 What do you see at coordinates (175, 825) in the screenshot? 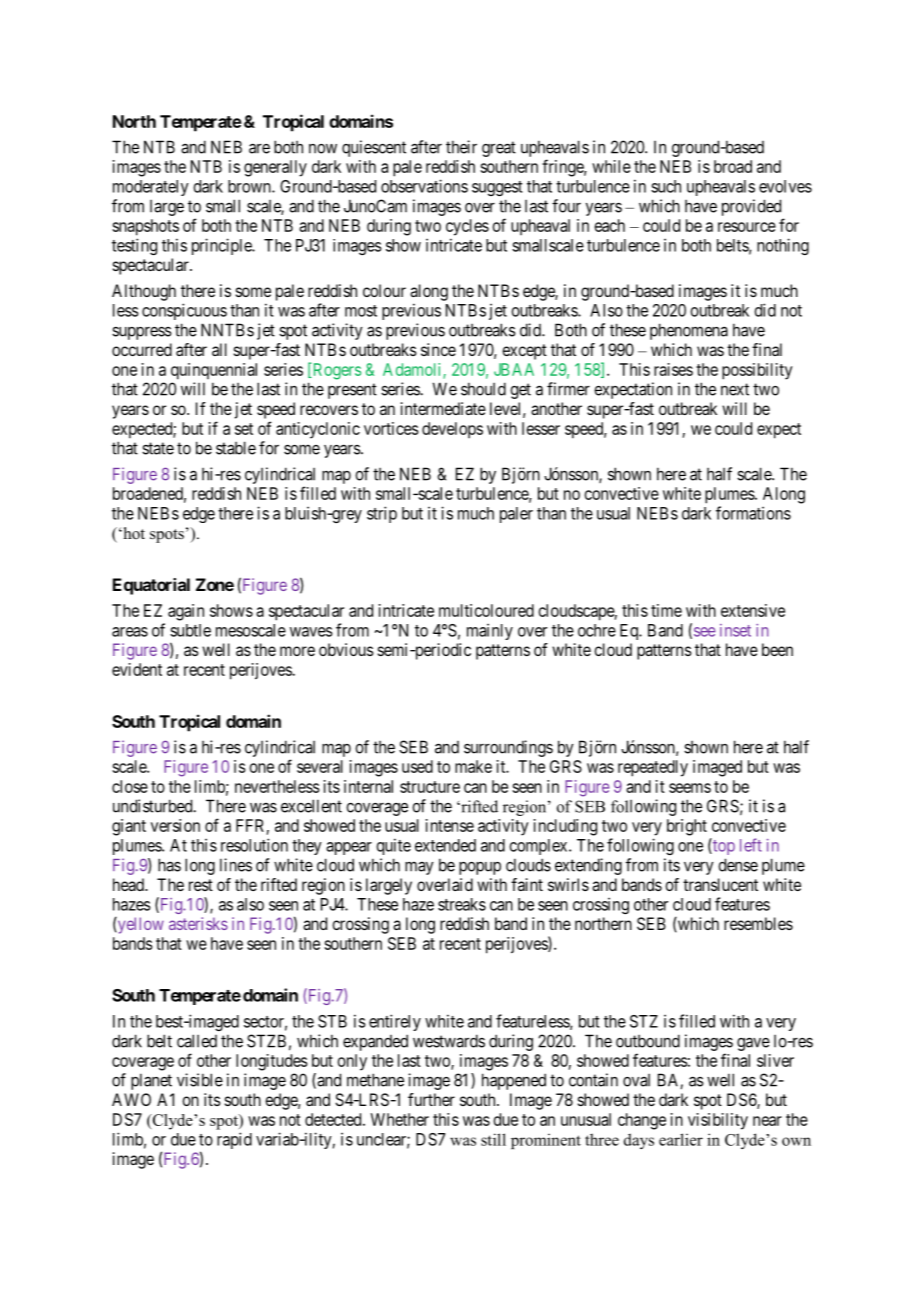
I see `version` at bounding box center [175, 825].
